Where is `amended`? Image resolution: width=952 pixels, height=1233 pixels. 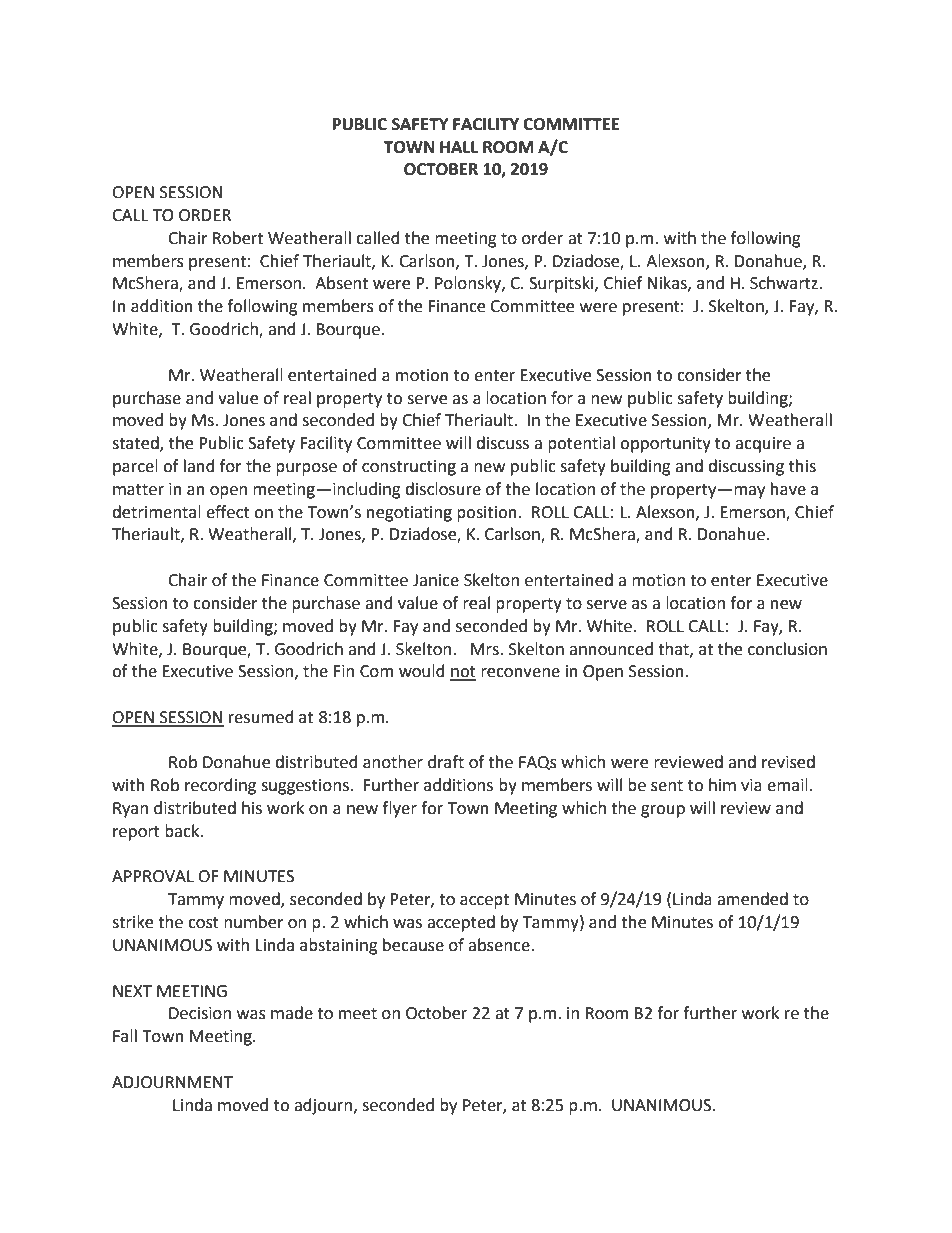
amended is located at coordinates (752, 899).
